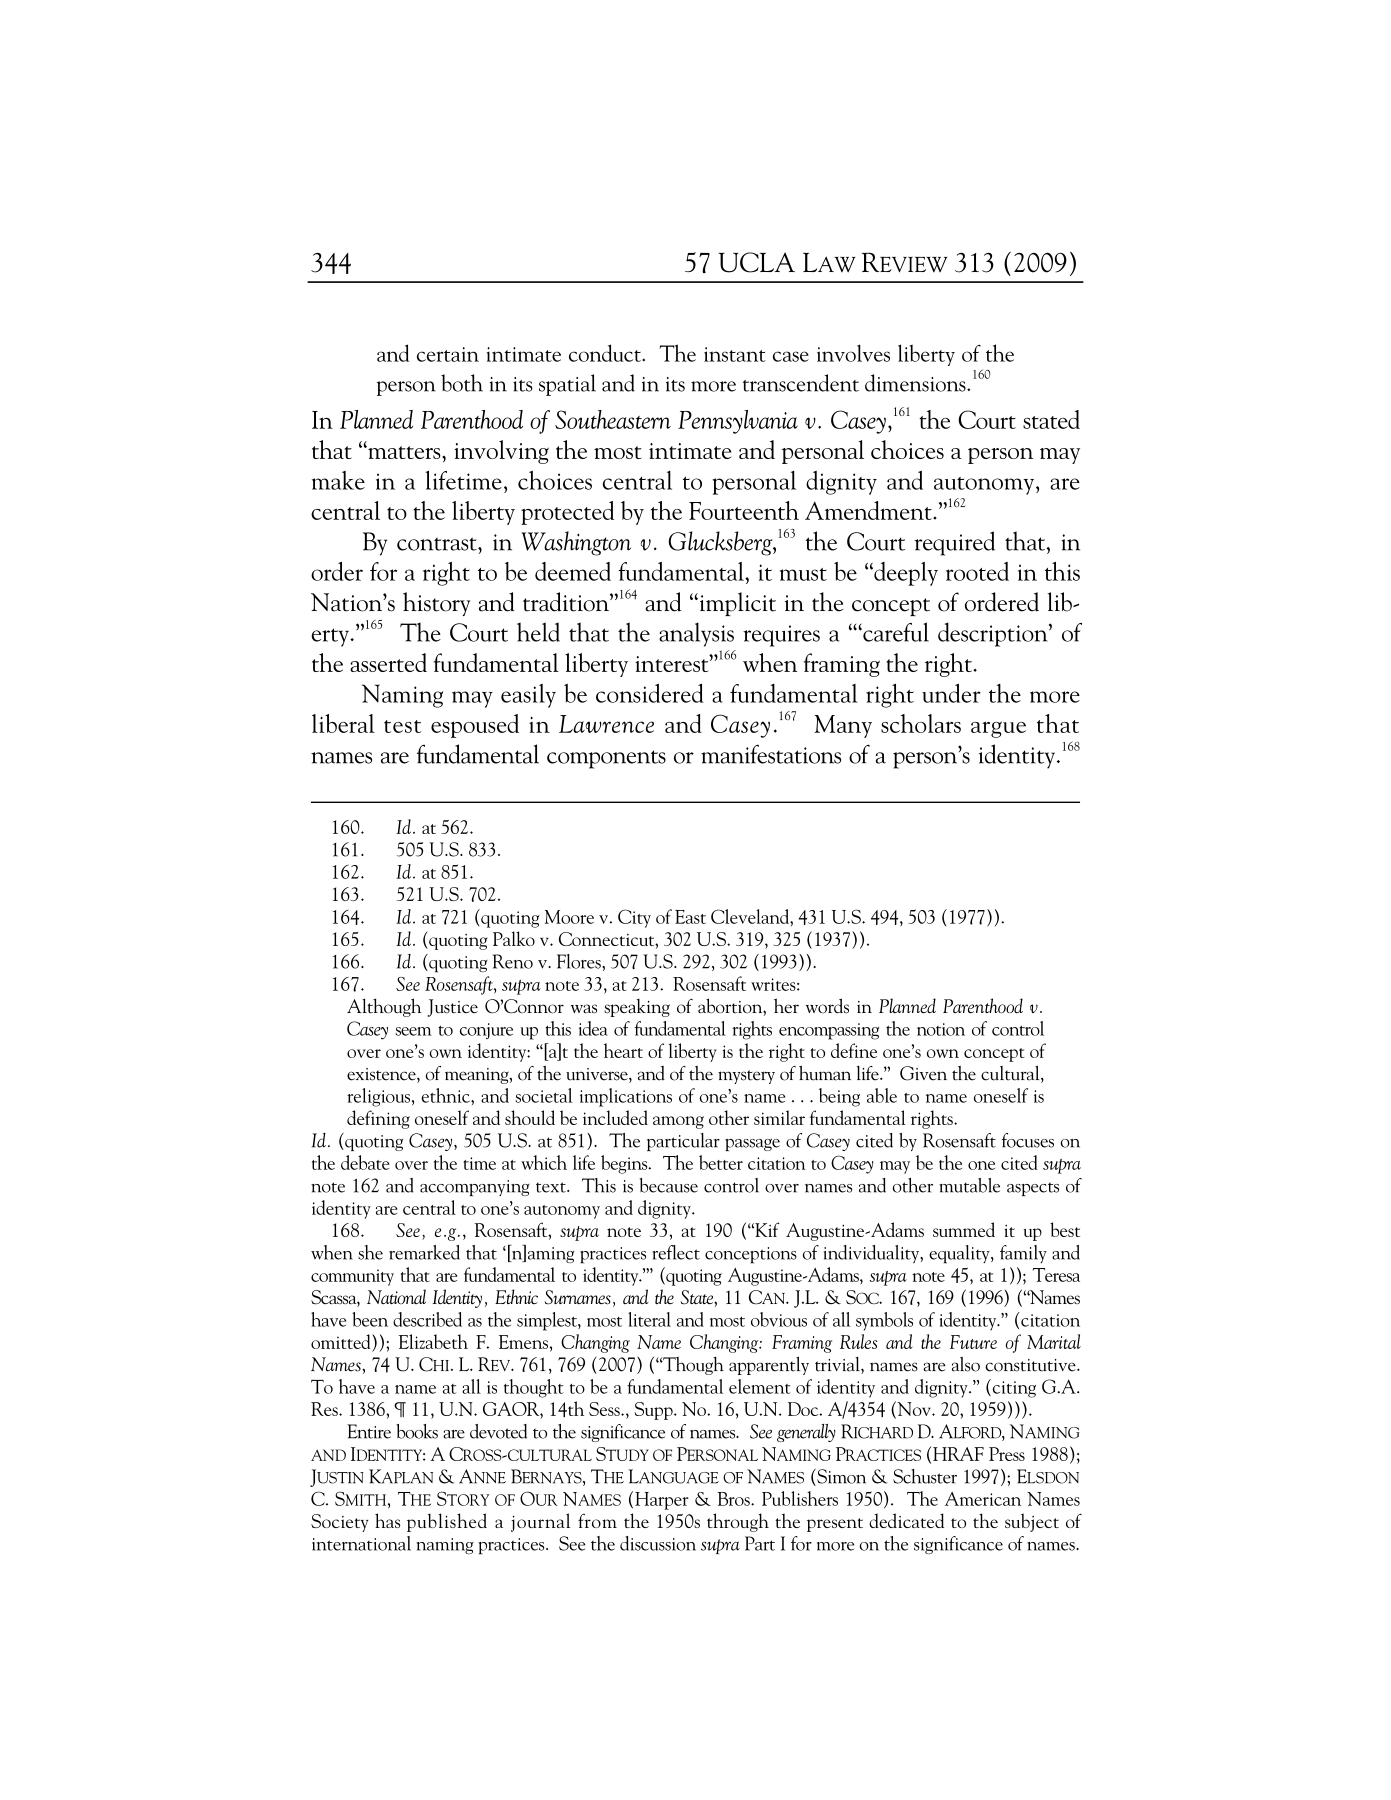  What do you see at coordinates (634, 918) in the screenshot?
I see `City` at bounding box center [634, 918].
